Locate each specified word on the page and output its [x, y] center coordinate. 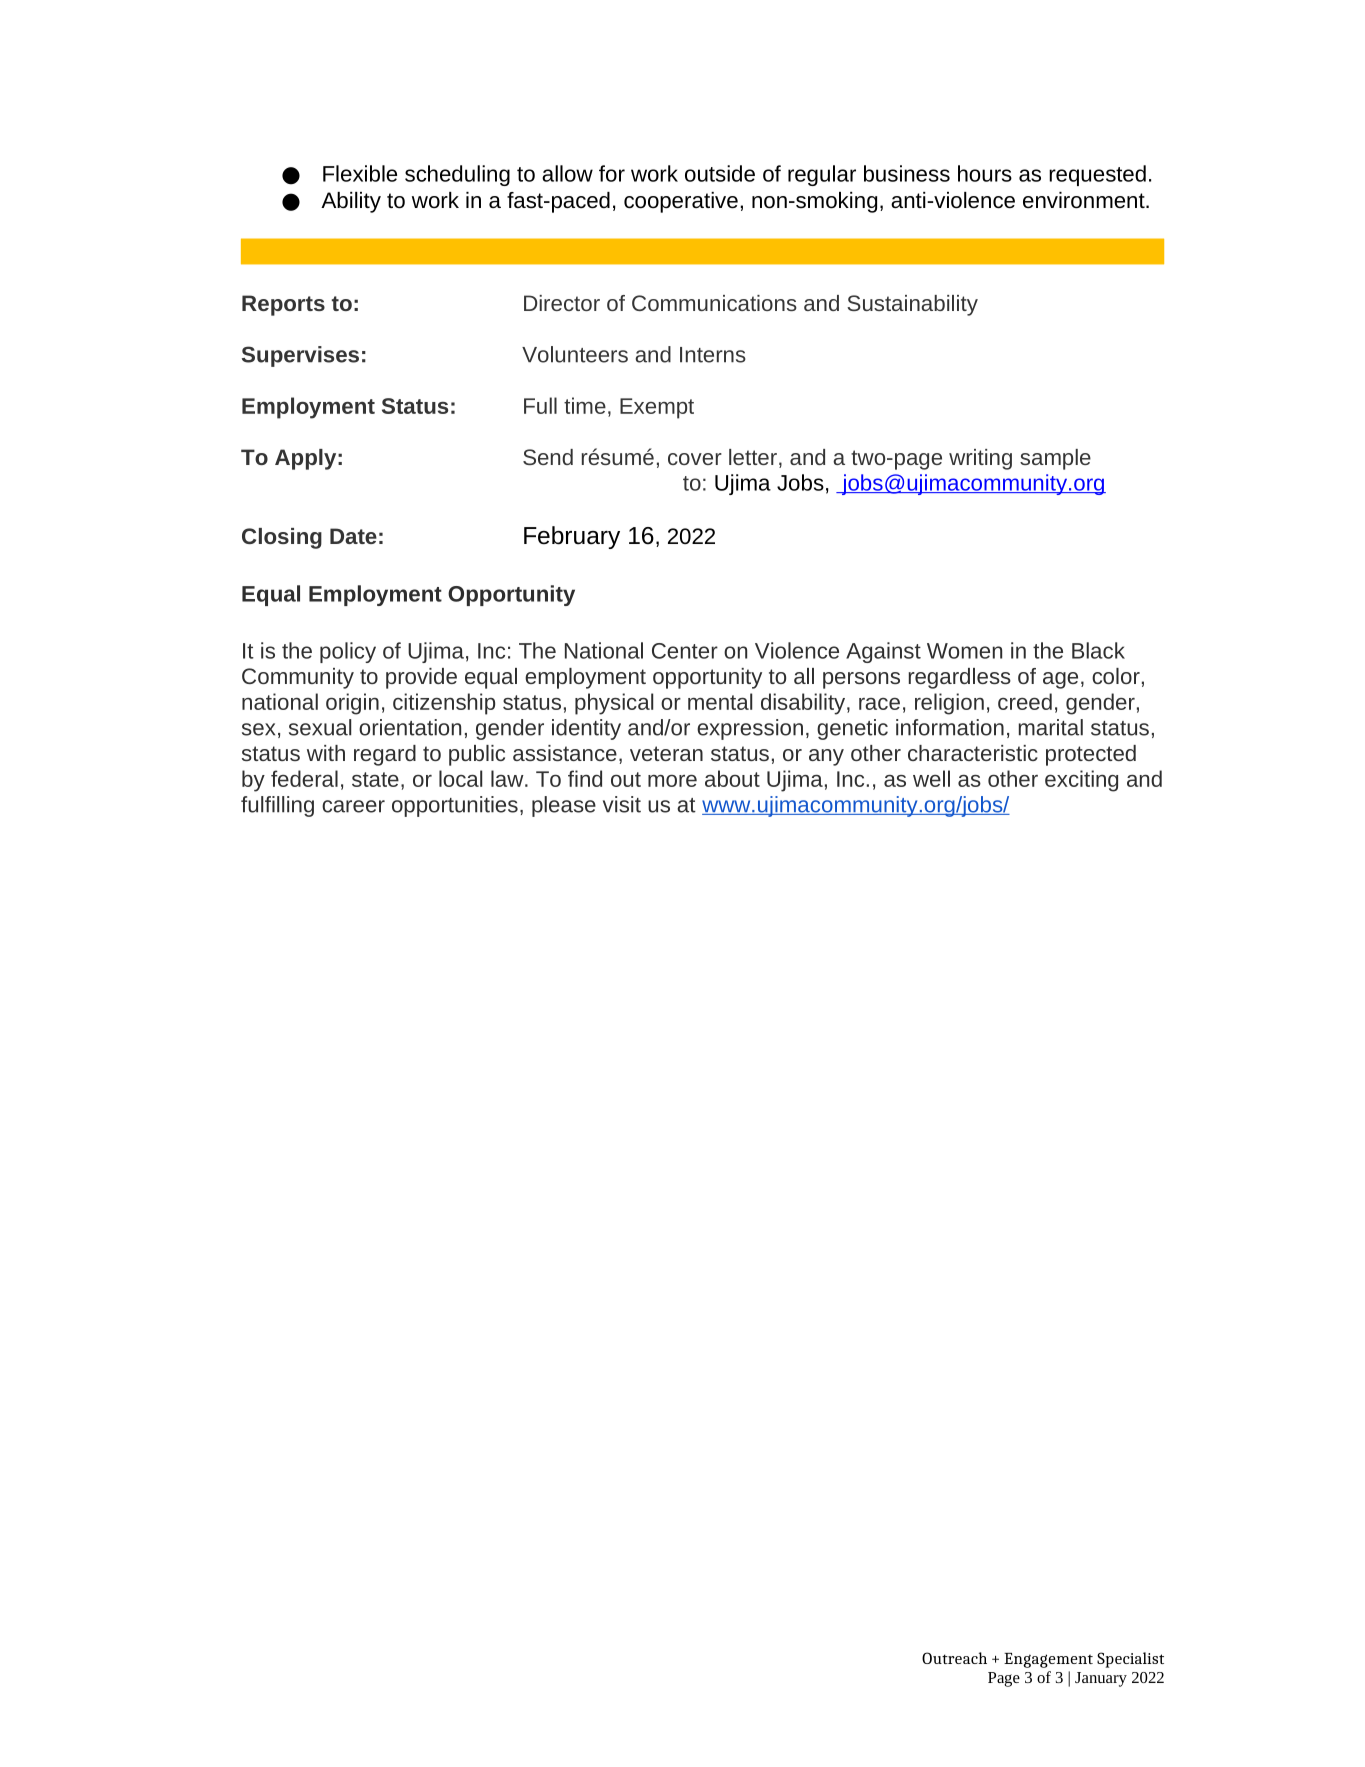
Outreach [954, 1658]
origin [352, 704]
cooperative [681, 202]
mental [720, 701]
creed [1025, 701]
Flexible [360, 173]
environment [1085, 200]
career [353, 806]
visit [622, 804]
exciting [1081, 781]
